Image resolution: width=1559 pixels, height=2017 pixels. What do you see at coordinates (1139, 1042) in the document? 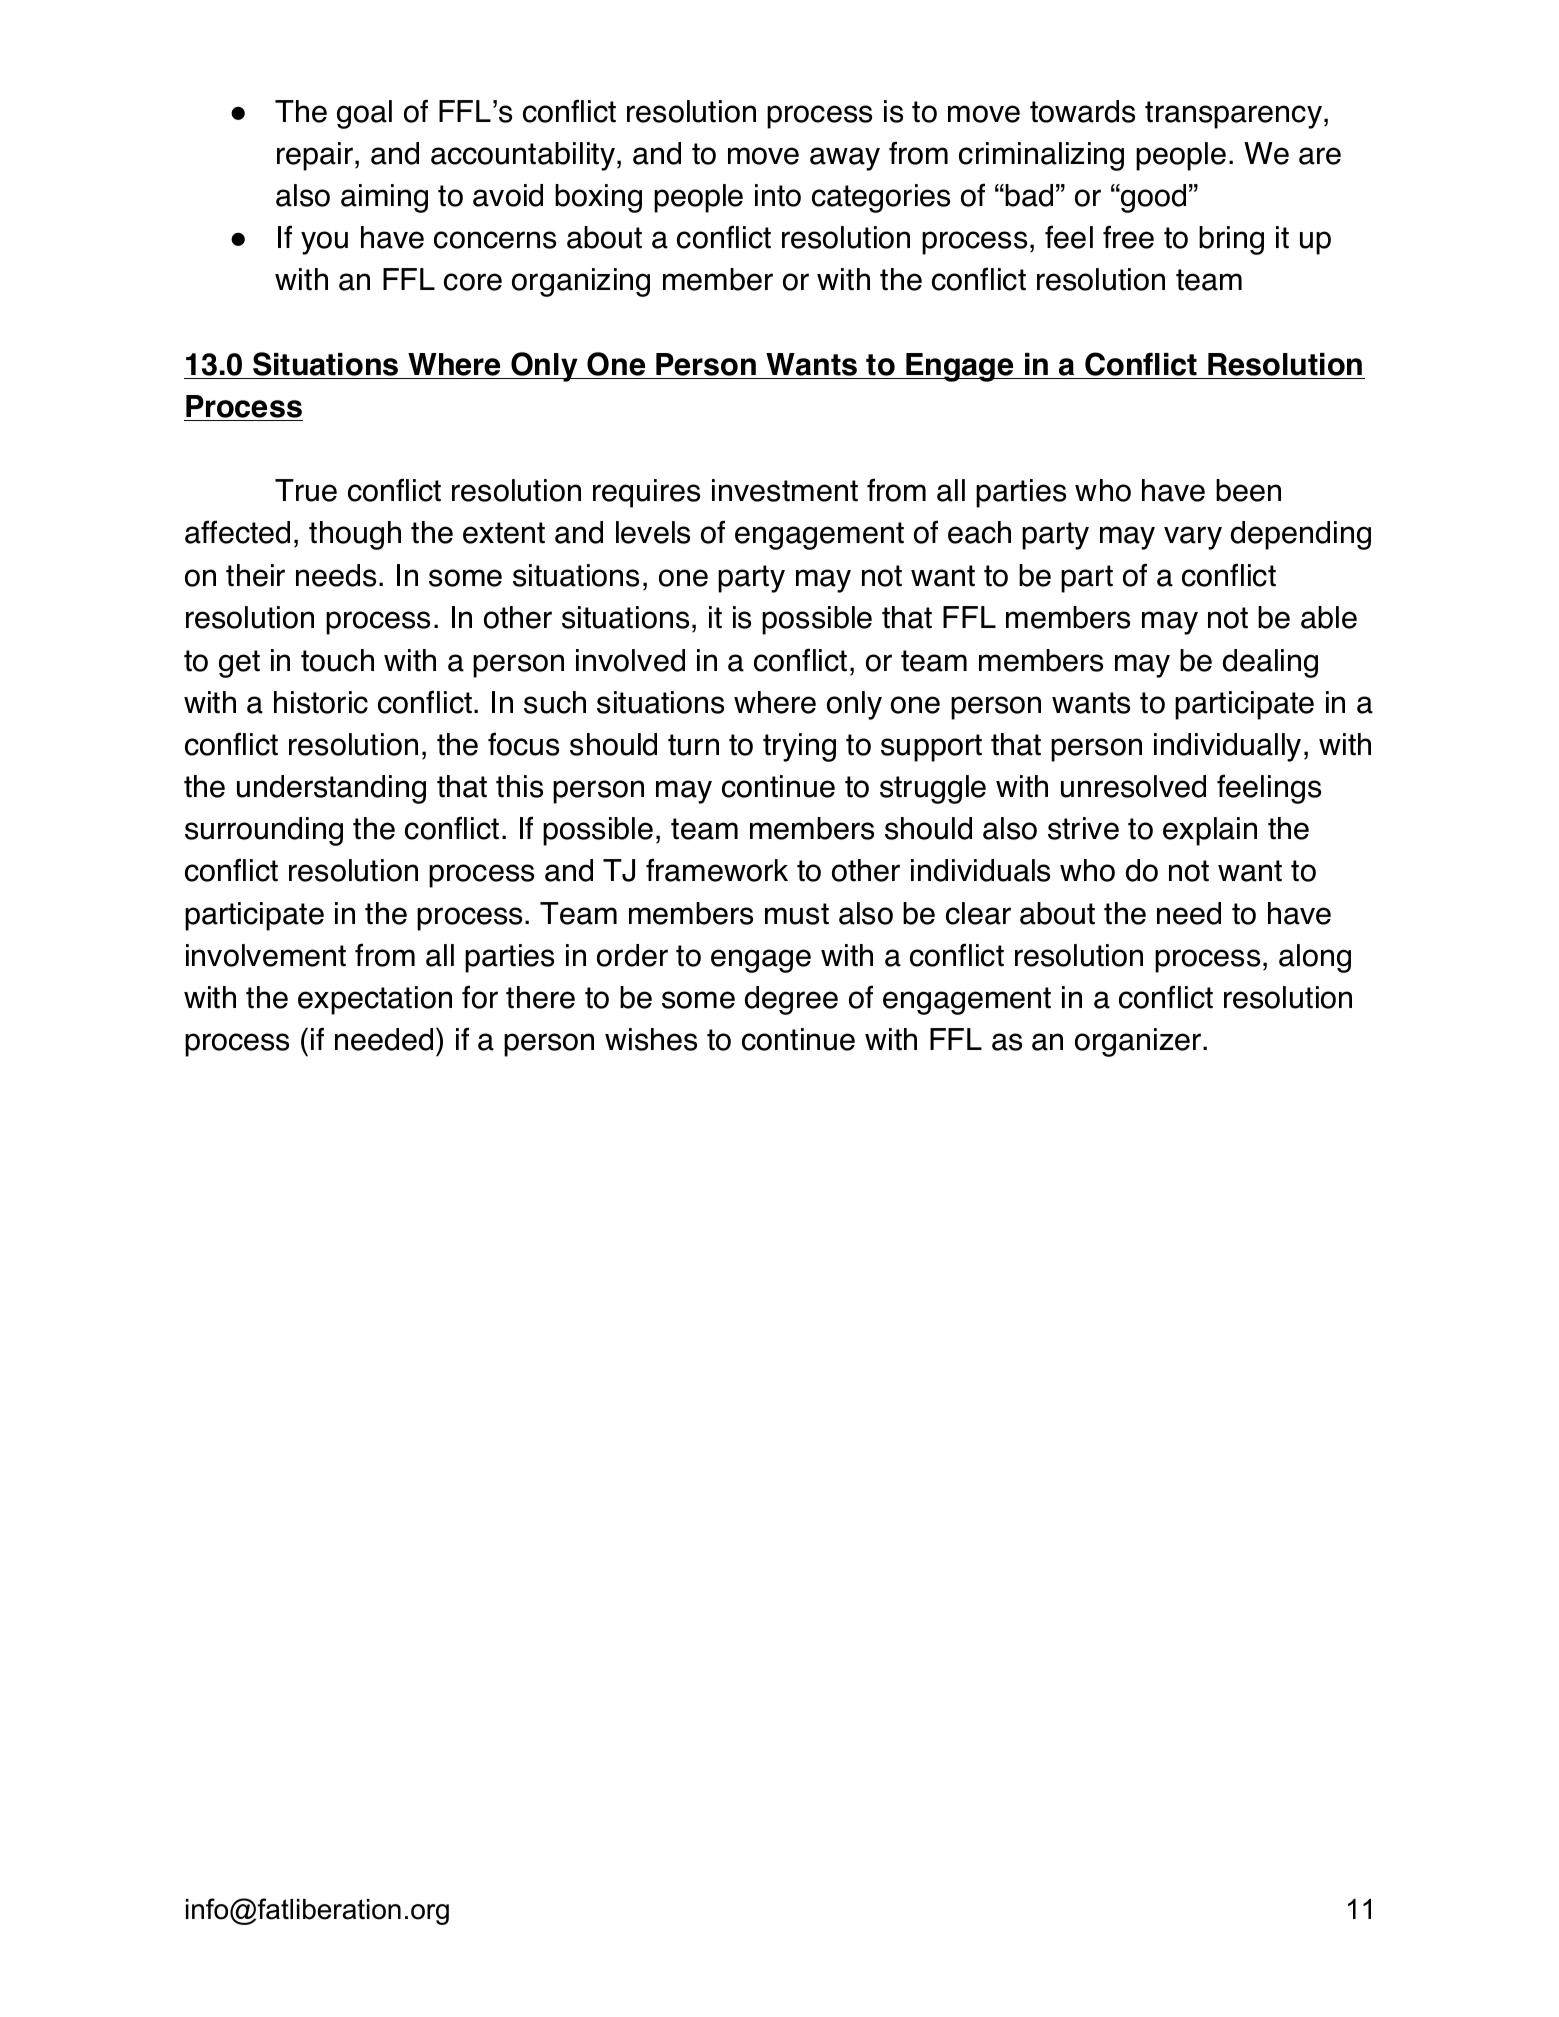
I see `organizer` at bounding box center [1139, 1042].
